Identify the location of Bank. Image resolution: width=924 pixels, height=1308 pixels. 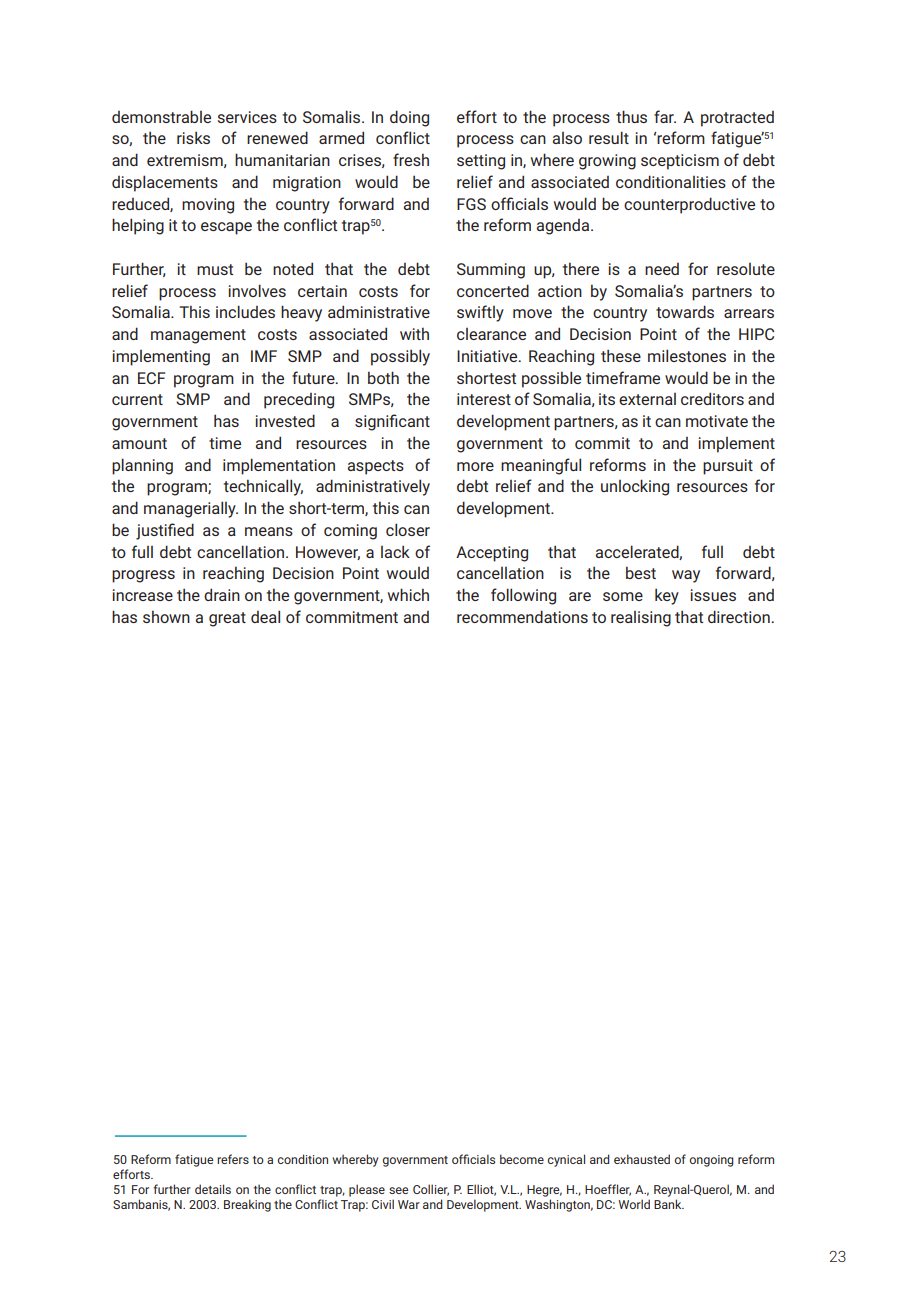
(669, 1204).
